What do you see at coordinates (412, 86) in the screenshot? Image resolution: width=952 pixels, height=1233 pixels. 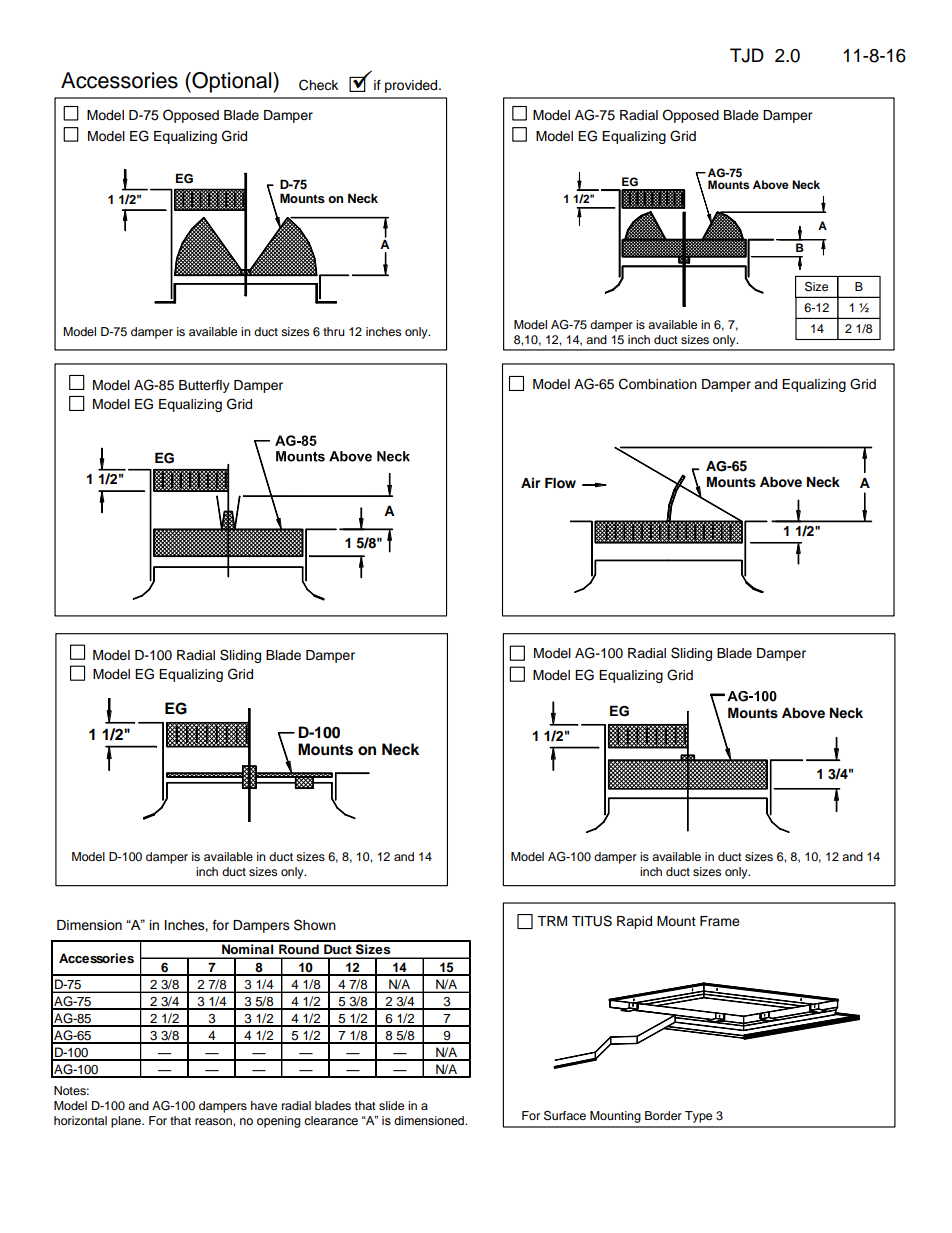 I see `provided` at bounding box center [412, 86].
